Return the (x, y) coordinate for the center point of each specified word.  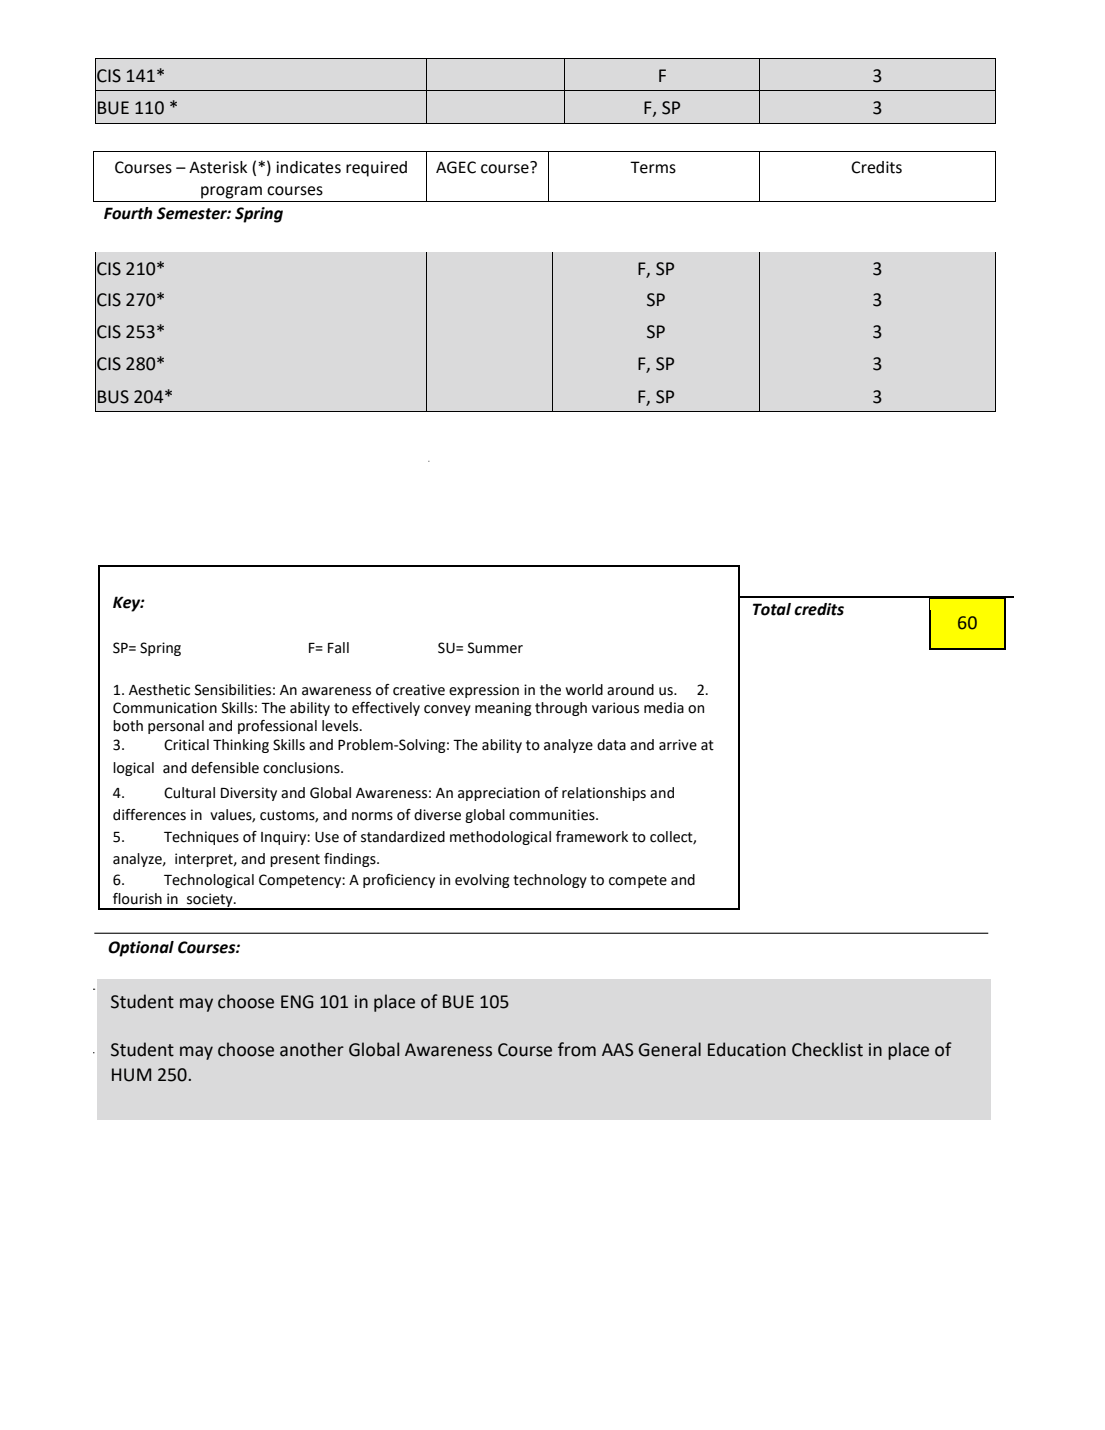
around (630, 690)
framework (592, 837)
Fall (338, 648)
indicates (308, 167)
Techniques (201, 838)
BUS (113, 397)
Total (772, 609)
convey (447, 710)
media (664, 708)
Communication (165, 708)
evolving (482, 881)
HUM (131, 1075)
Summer (495, 648)
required (376, 169)
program (231, 192)
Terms (653, 167)
